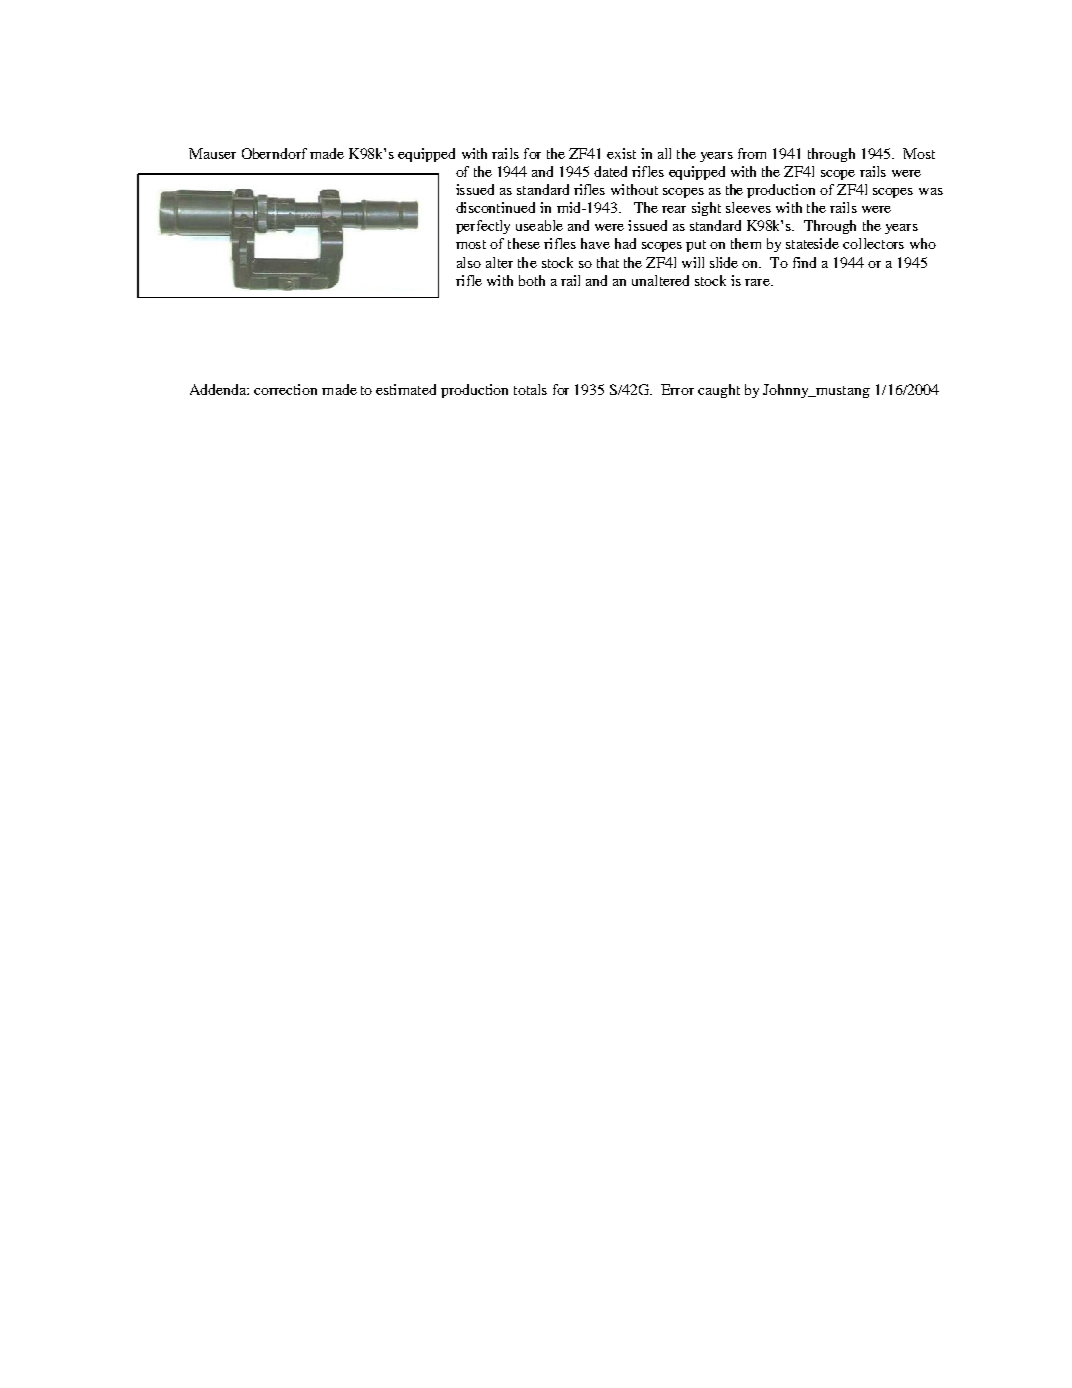 Image resolution: width=1072 pixels, height=1388 pixels. What do you see at coordinates (285, 389) in the screenshot?
I see `correction` at bounding box center [285, 389].
